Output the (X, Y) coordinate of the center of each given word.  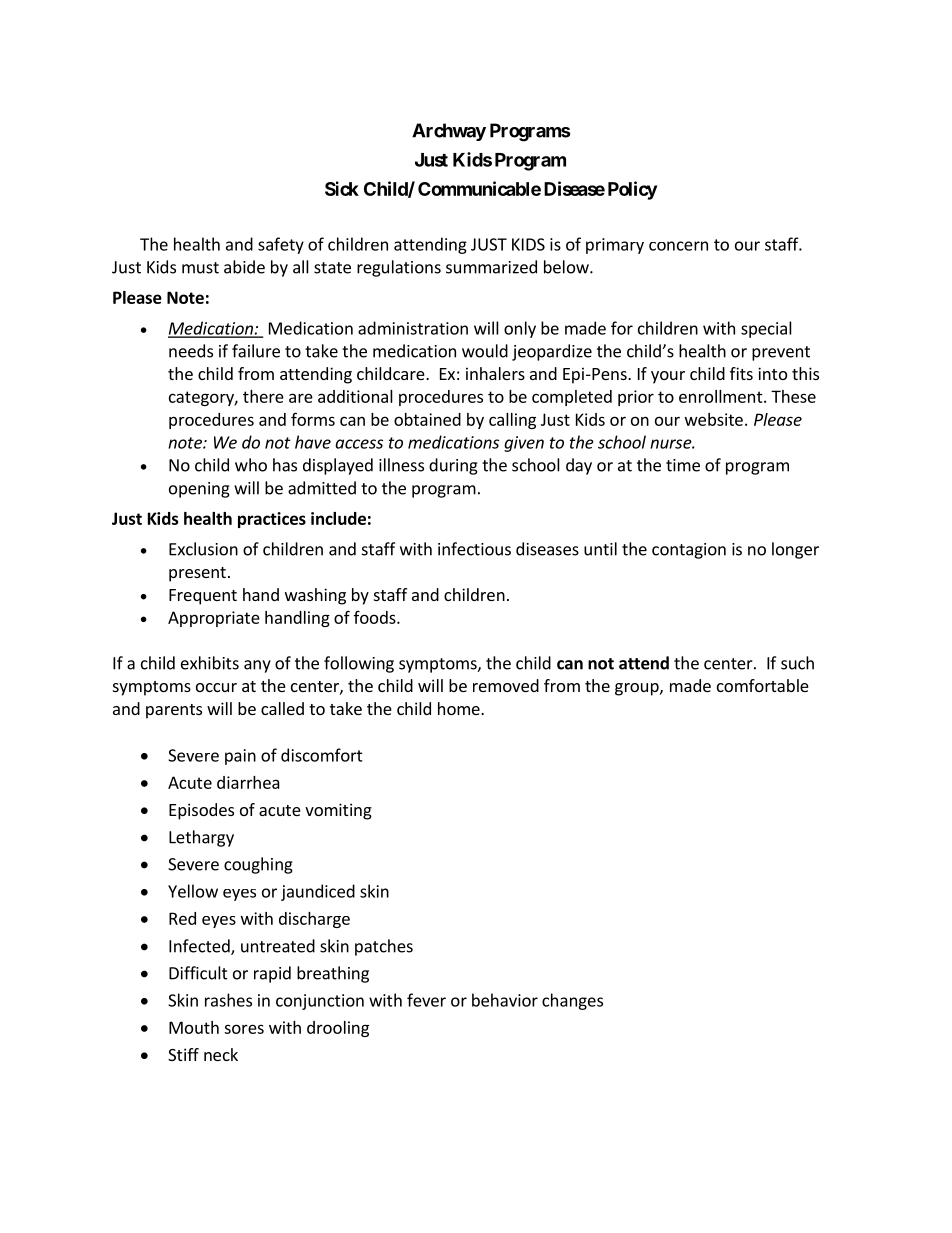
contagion (689, 551)
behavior (505, 1000)
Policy (632, 190)
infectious (474, 549)
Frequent (203, 597)
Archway (449, 132)
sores (244, 1029)
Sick (342, 188)
